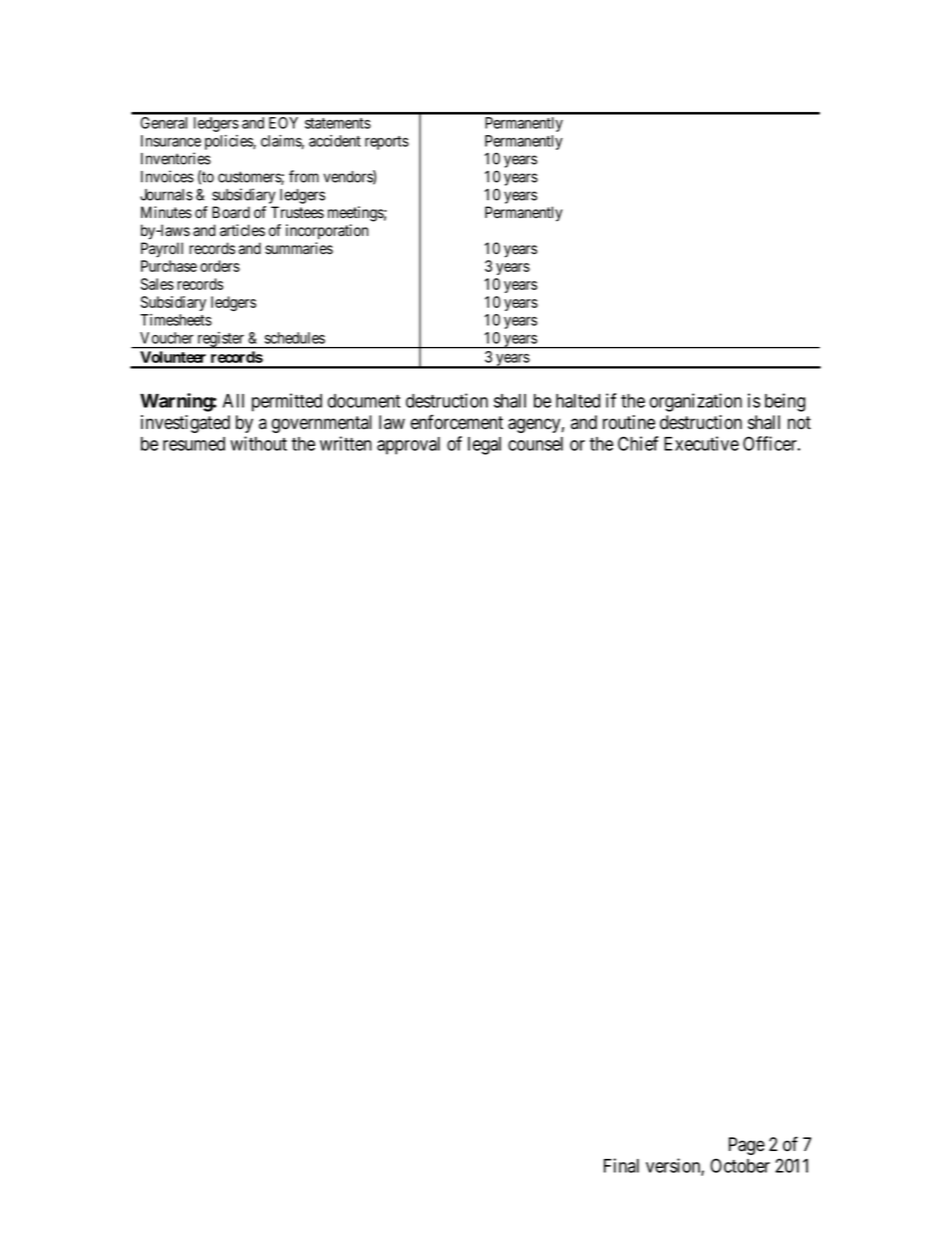  Describe the element at coordinates (194, 444) in the document. I see `resumed` at that location.
